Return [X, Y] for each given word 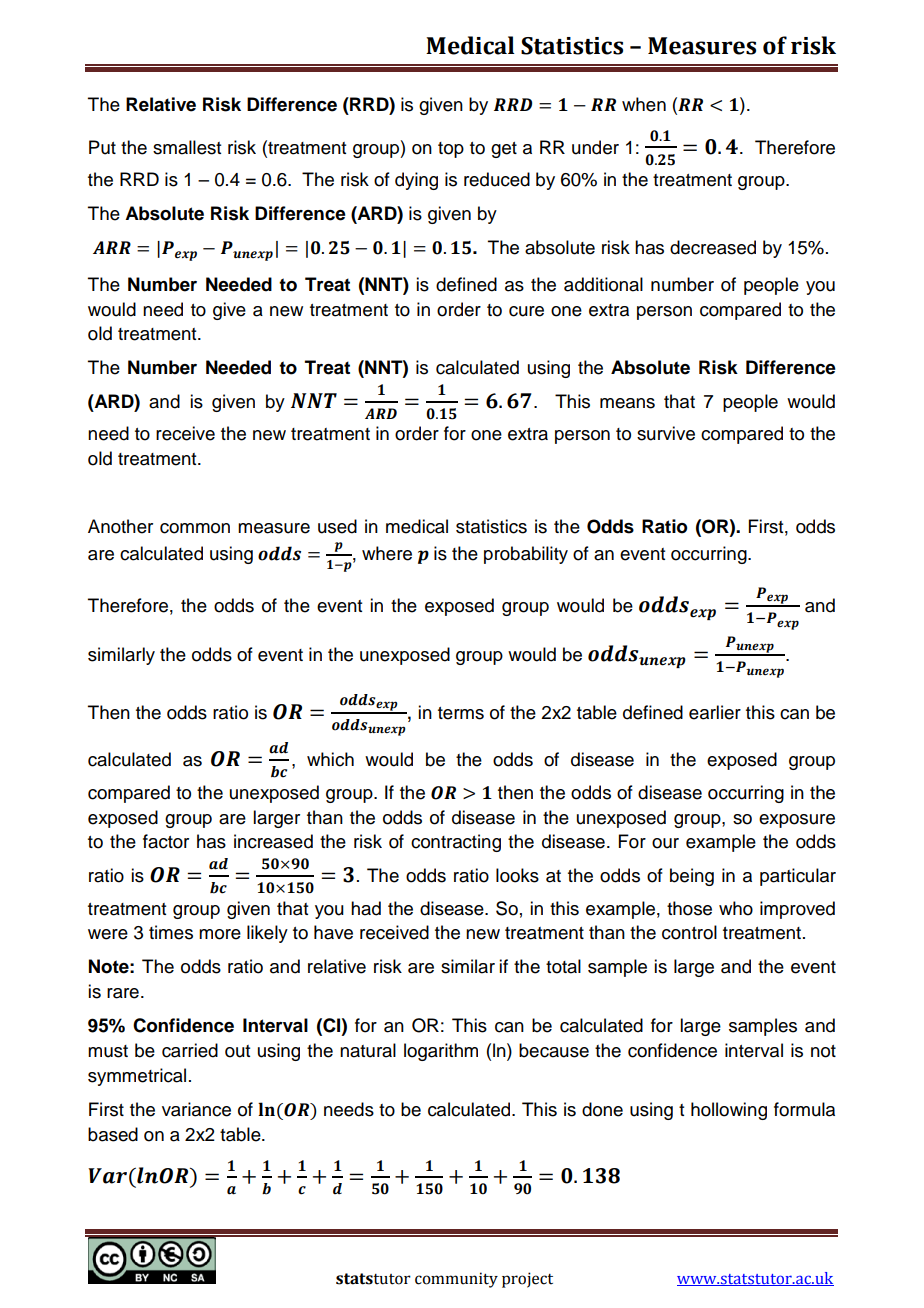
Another [120, 526]
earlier [715, 712]
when [644, 104]
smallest [187, 147]
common [195, 528]
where [387, 553]
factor [166, 841]
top [451, 150]
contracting [456, 843]
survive [666, 433]
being [692, 877]
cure [526, 311]
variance [196, 1109]
